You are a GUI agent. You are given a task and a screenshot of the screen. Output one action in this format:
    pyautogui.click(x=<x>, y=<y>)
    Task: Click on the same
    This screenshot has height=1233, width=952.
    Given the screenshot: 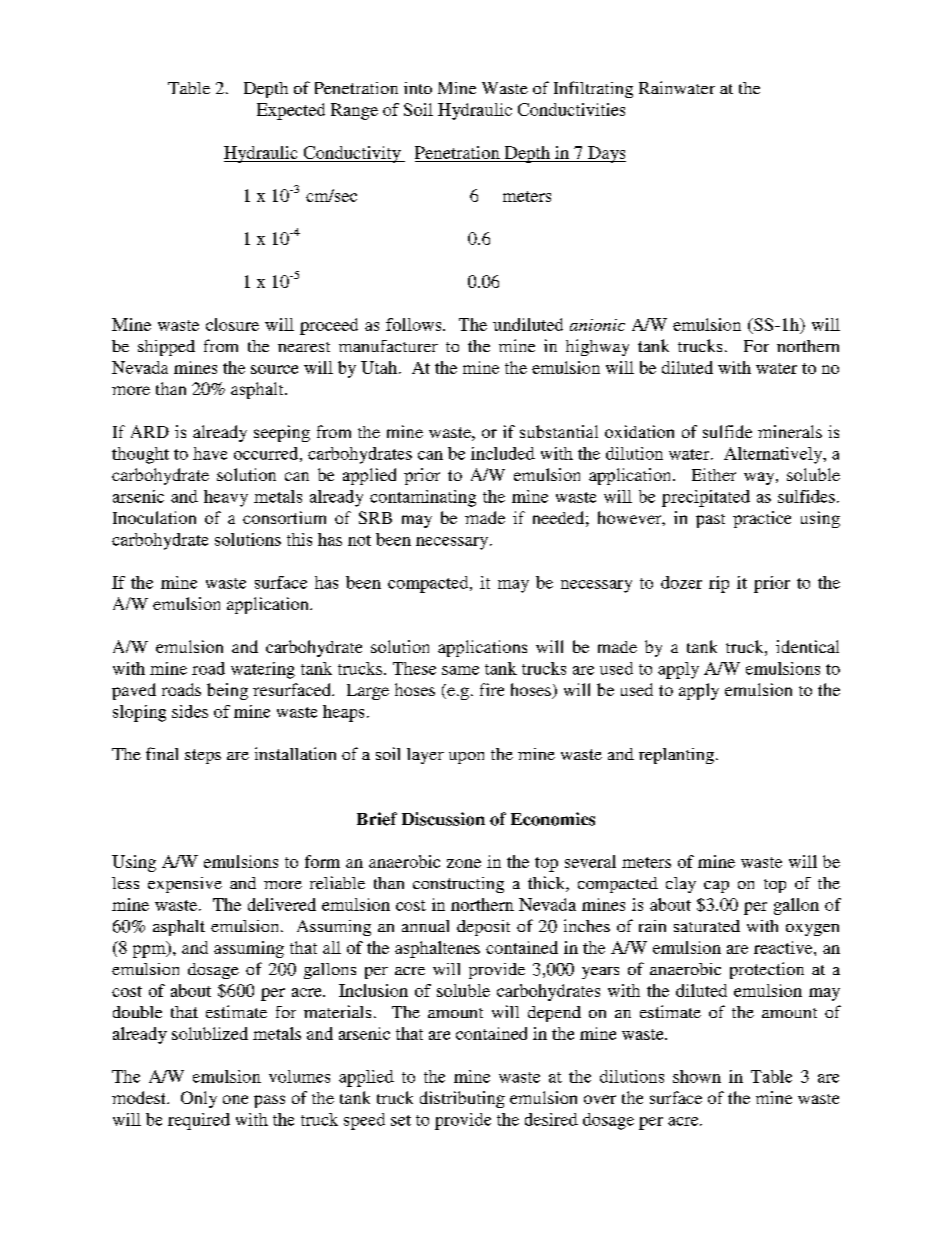 What is the action you would take?
    pyautogui.click(x=460, y=670)
